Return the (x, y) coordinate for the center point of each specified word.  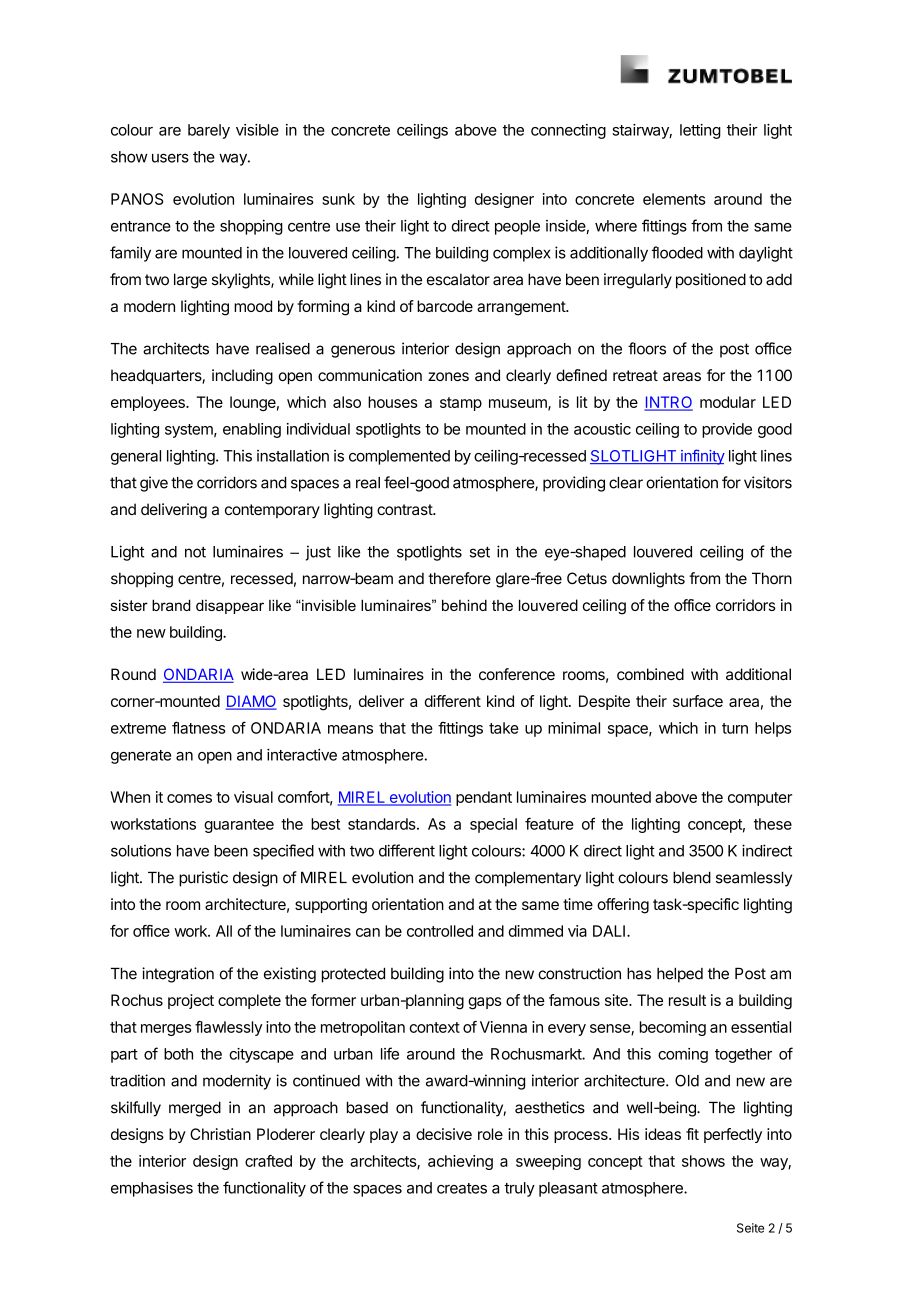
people (517, 227)
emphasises (152, 1189)
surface (698, 701)
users (170, 158)
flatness (199, 727)
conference (517, 674)
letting (700, 131)
